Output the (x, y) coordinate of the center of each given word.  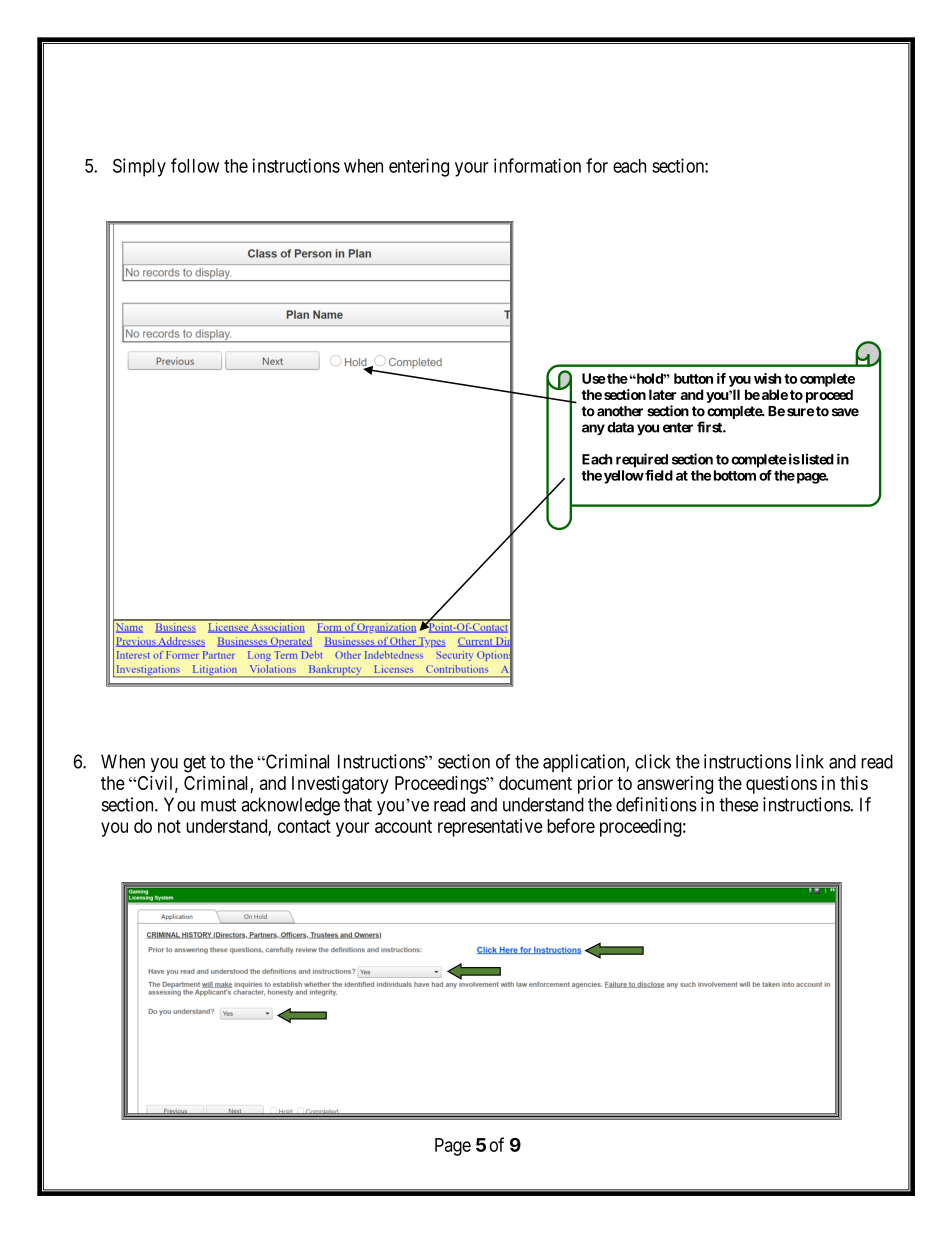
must (218, 805)
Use (594, 378)
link (810, 761)
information (537, 165)
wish (767, 378)
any (593, 430)
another (620, 411)
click (653, 761)
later (662, 394)
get (194, 764)
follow (195, 165)
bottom (735, 475)
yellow (624, 477)
